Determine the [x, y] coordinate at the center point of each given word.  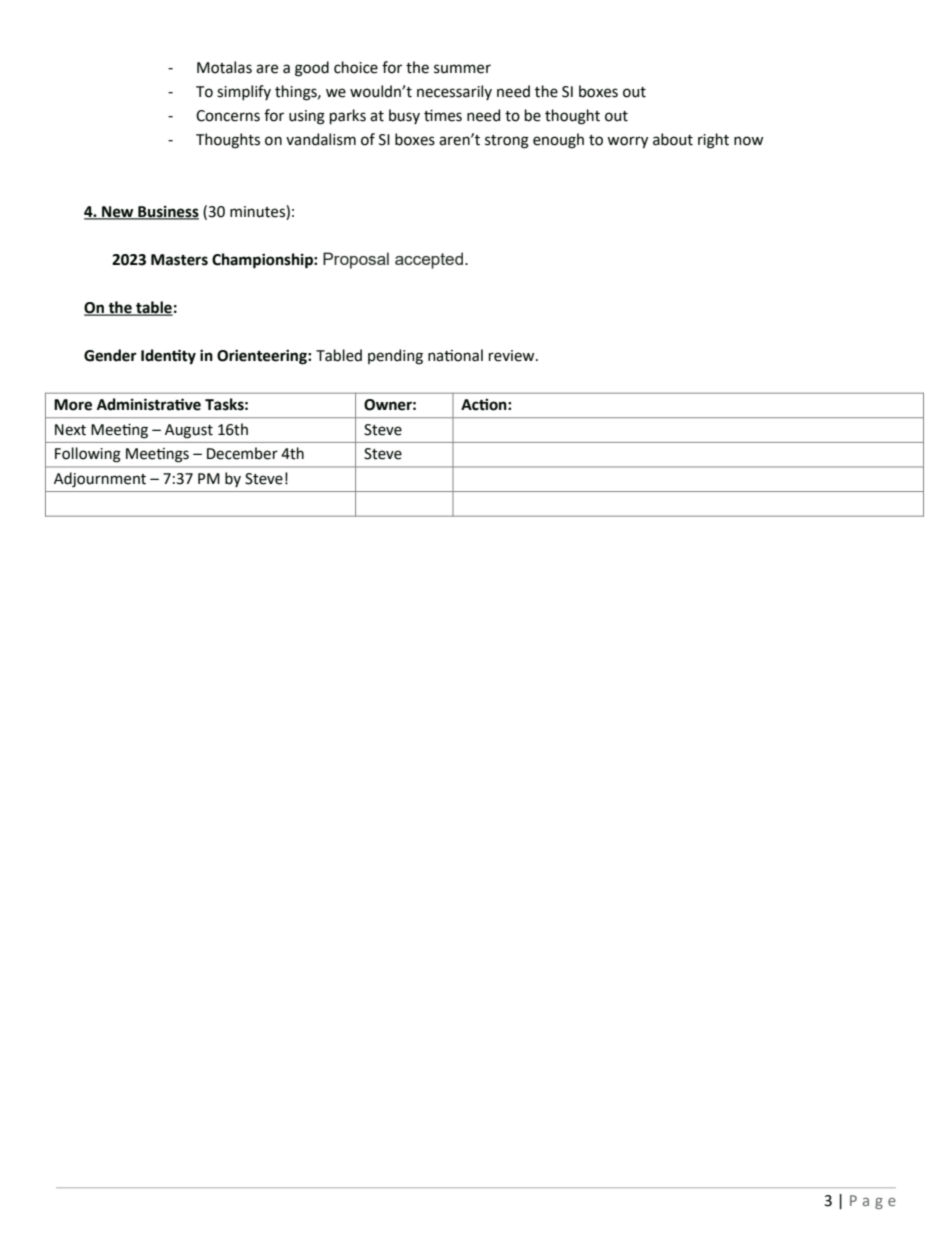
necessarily [454, 92]
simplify [244, 92]
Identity [168, 357]
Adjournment [100, 480]
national [455, 355]
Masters [179, 260]
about [673, 139]
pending [395, 357]
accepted [429, 260]
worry [627, 142]
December [242, 453]
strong [507, 142]
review [513, 356]
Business [167, 212]
